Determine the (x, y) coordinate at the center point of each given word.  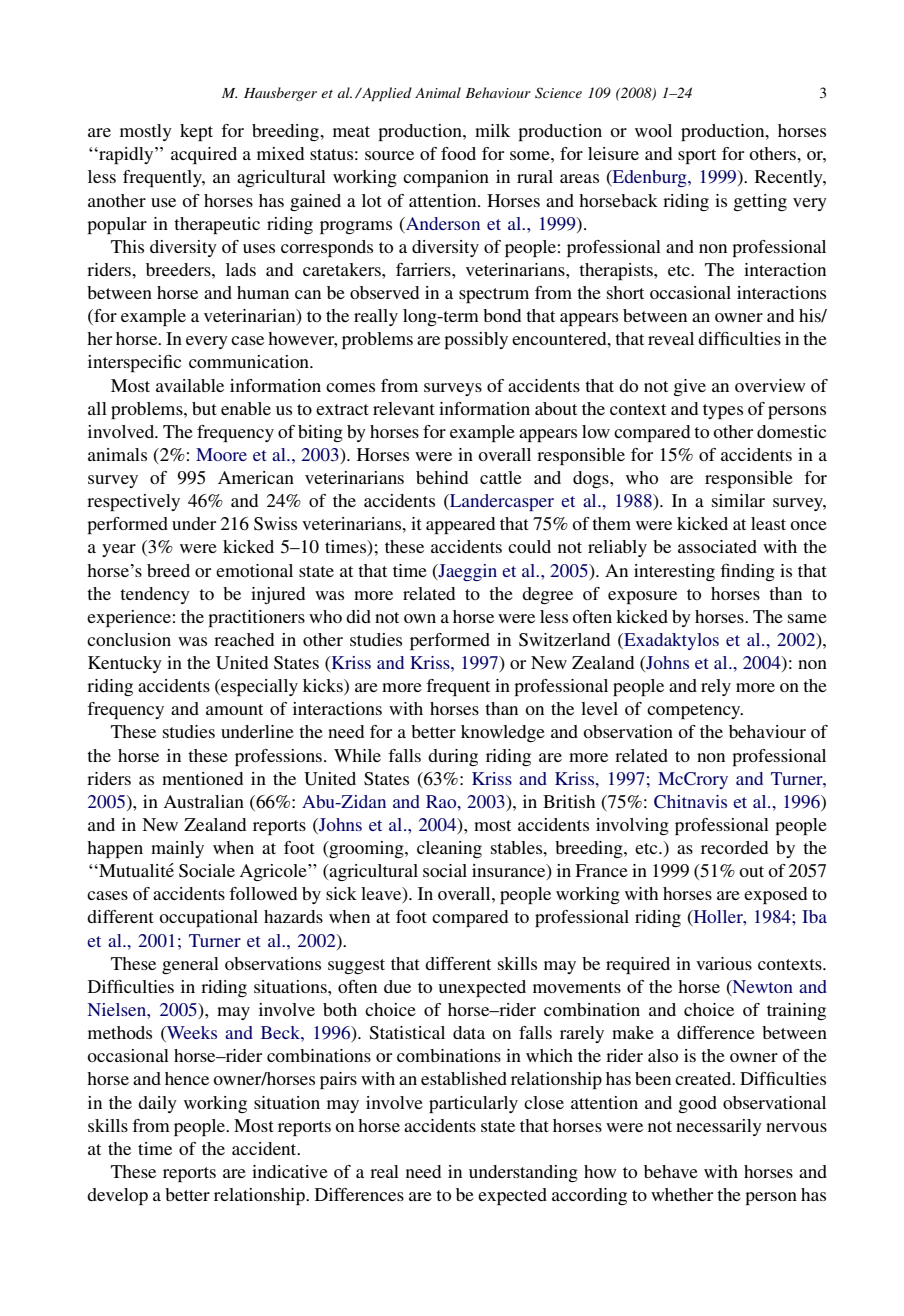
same (807, 618)
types (723, 411)
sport (697, 156)
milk (492, 130)
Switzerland (564, 640)
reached (244, 639)
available (190, 385)
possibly (476, 340)
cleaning (449, 849)
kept (196, 132)
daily (157, 1104)
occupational (208, 918)
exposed (775, 895)
